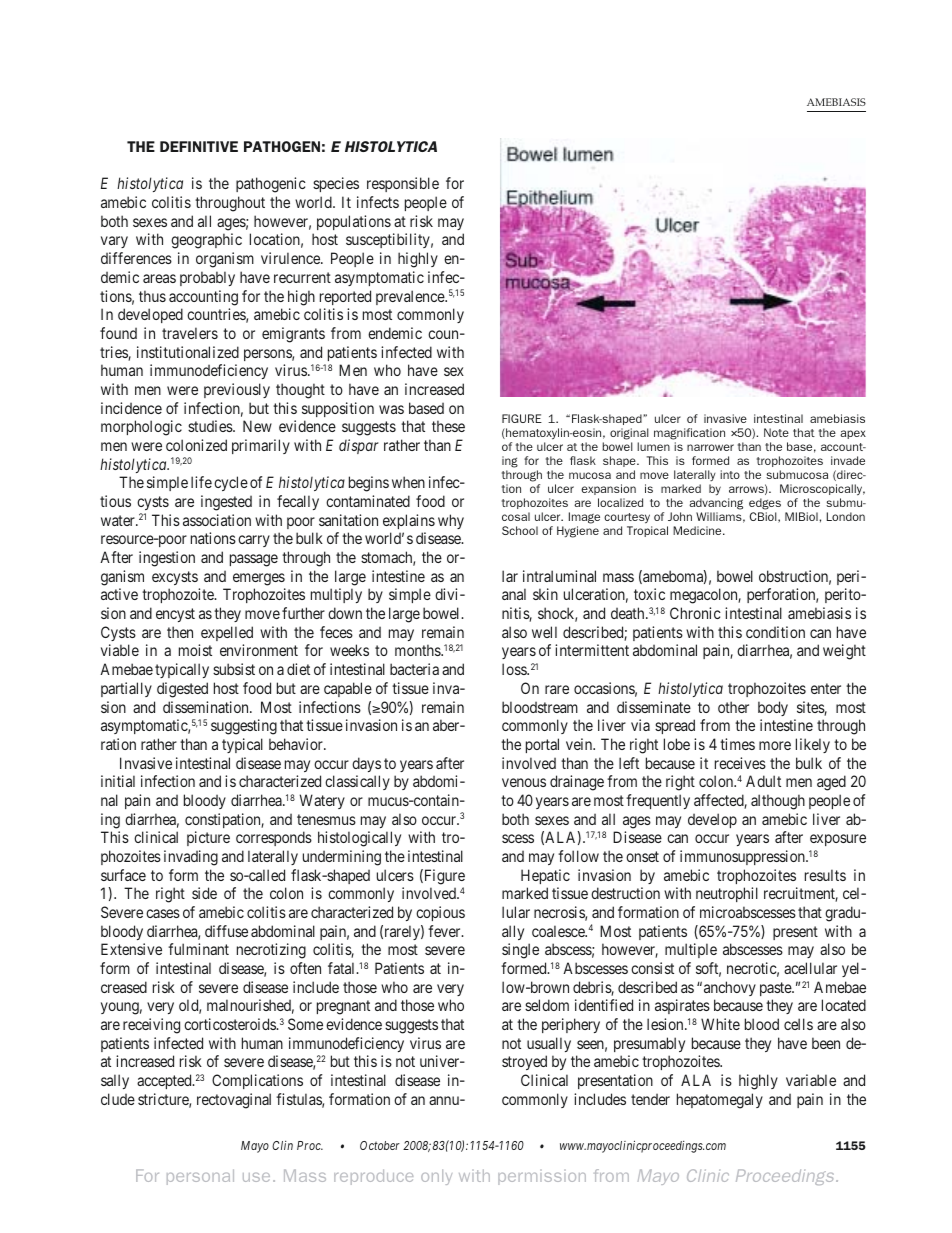 Image resolution: width=952 pixels, height=1233 pixels. I want to click on October, so click(380, 1145).
